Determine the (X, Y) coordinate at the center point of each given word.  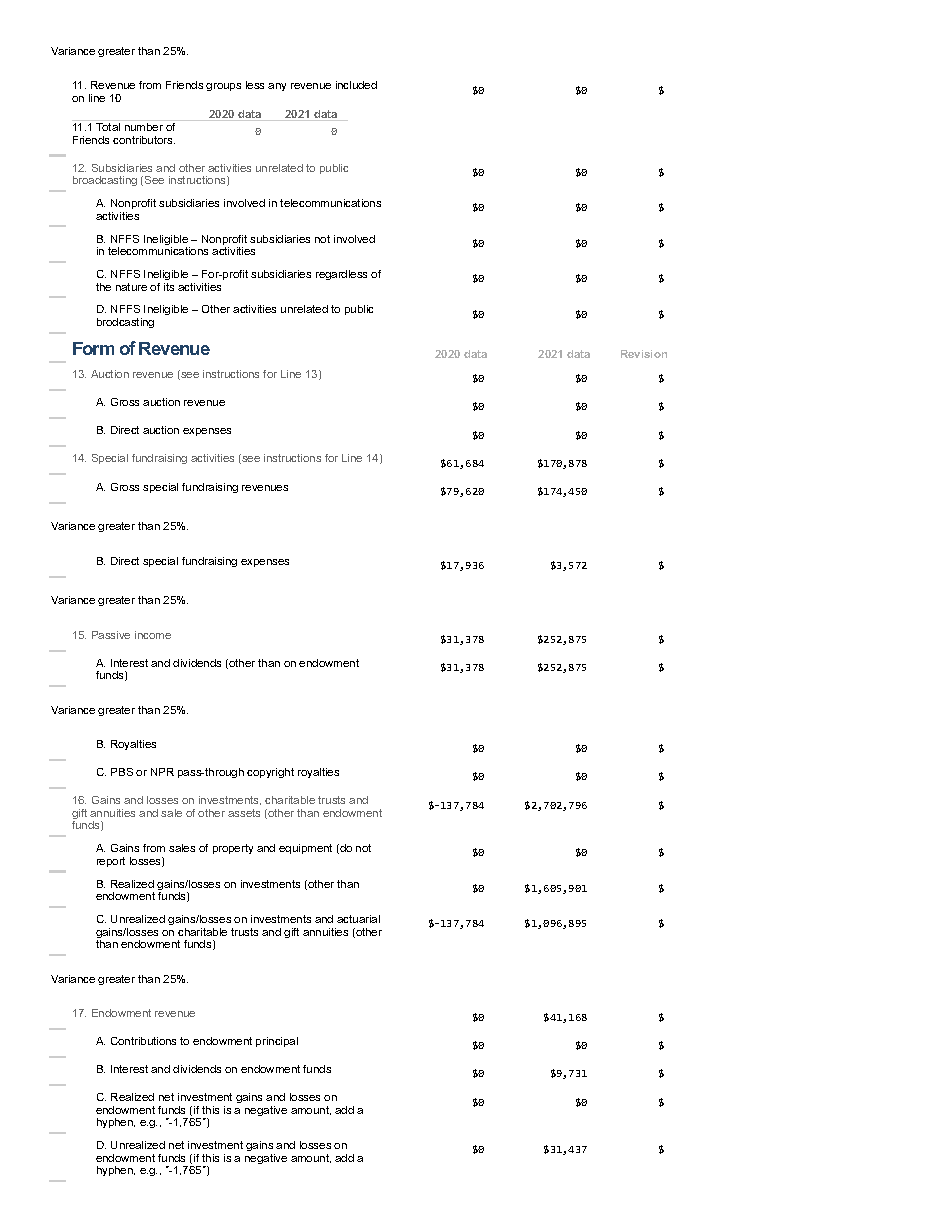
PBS (122, 772)
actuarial (358, 919)
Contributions (143, 1041)
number (144, 127)
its (169, 287)
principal (277, 1042)
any (277, 87)
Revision (644, 354)
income (153, 635)
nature (131, 287)
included (356, 85)
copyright (270, 773)
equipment (305, 849)
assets (244, 813)
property (233, 849)
